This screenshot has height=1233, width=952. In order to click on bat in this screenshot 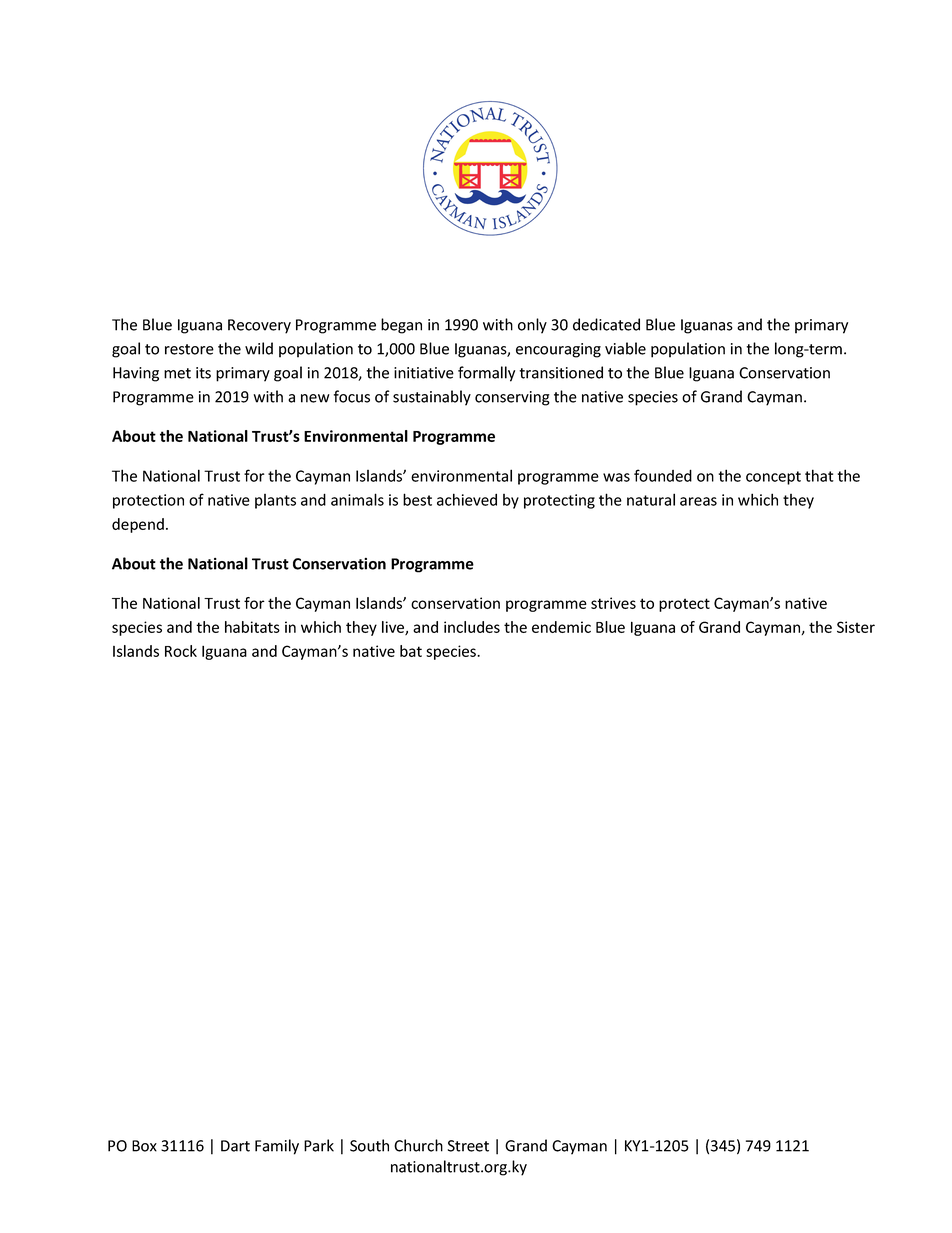, I will do `click(411, 651)`.
